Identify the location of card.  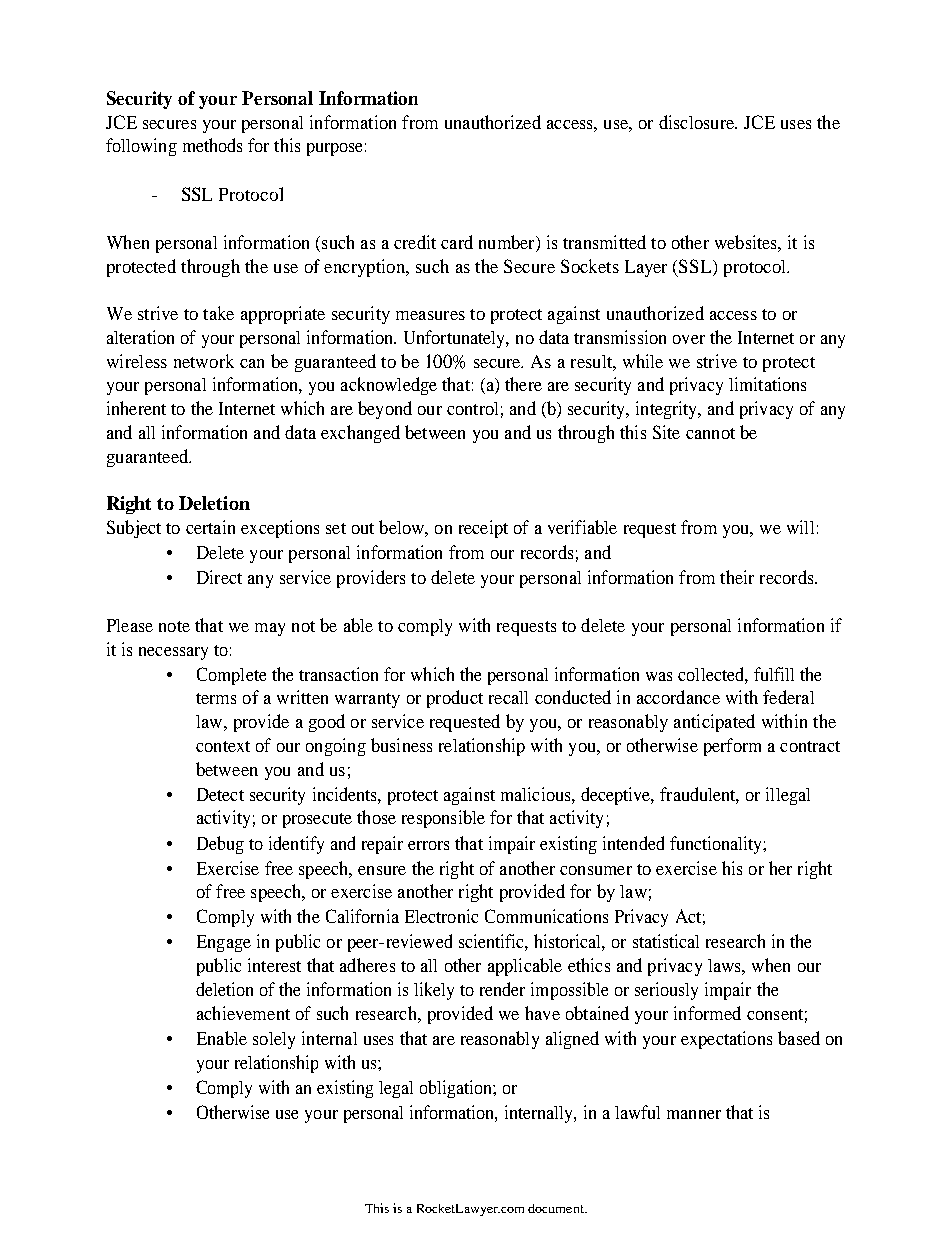
(457, 242).
